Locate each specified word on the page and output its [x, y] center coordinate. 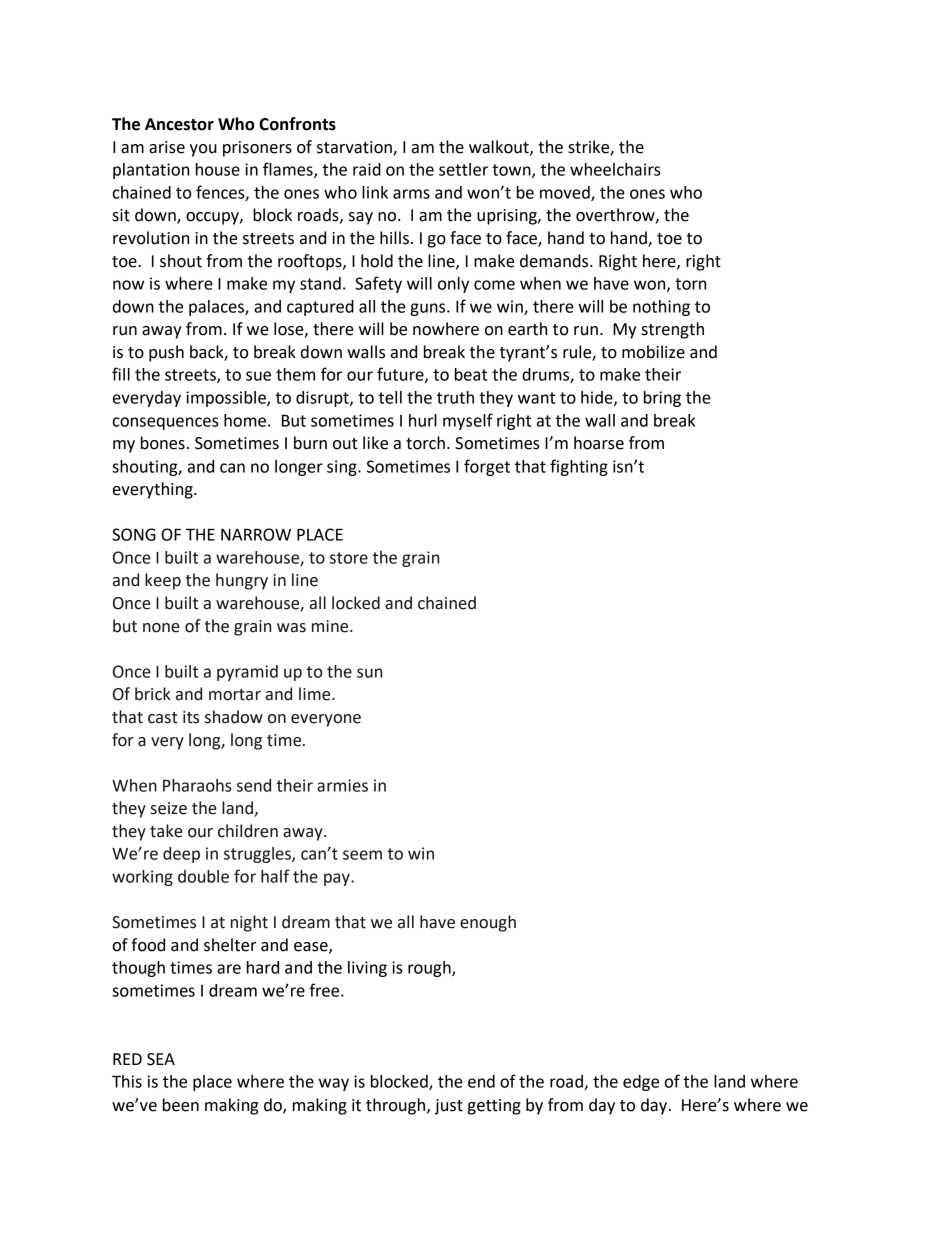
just [449, 1107]
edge [641, 1083]
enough [488, 923]
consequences [166, 423]
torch [425, 443]
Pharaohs [197, 785]
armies [342, 785]
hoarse [599, 443]
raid [367, 169]
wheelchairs [615, 169]
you [203, 150]
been [181, 1105]
